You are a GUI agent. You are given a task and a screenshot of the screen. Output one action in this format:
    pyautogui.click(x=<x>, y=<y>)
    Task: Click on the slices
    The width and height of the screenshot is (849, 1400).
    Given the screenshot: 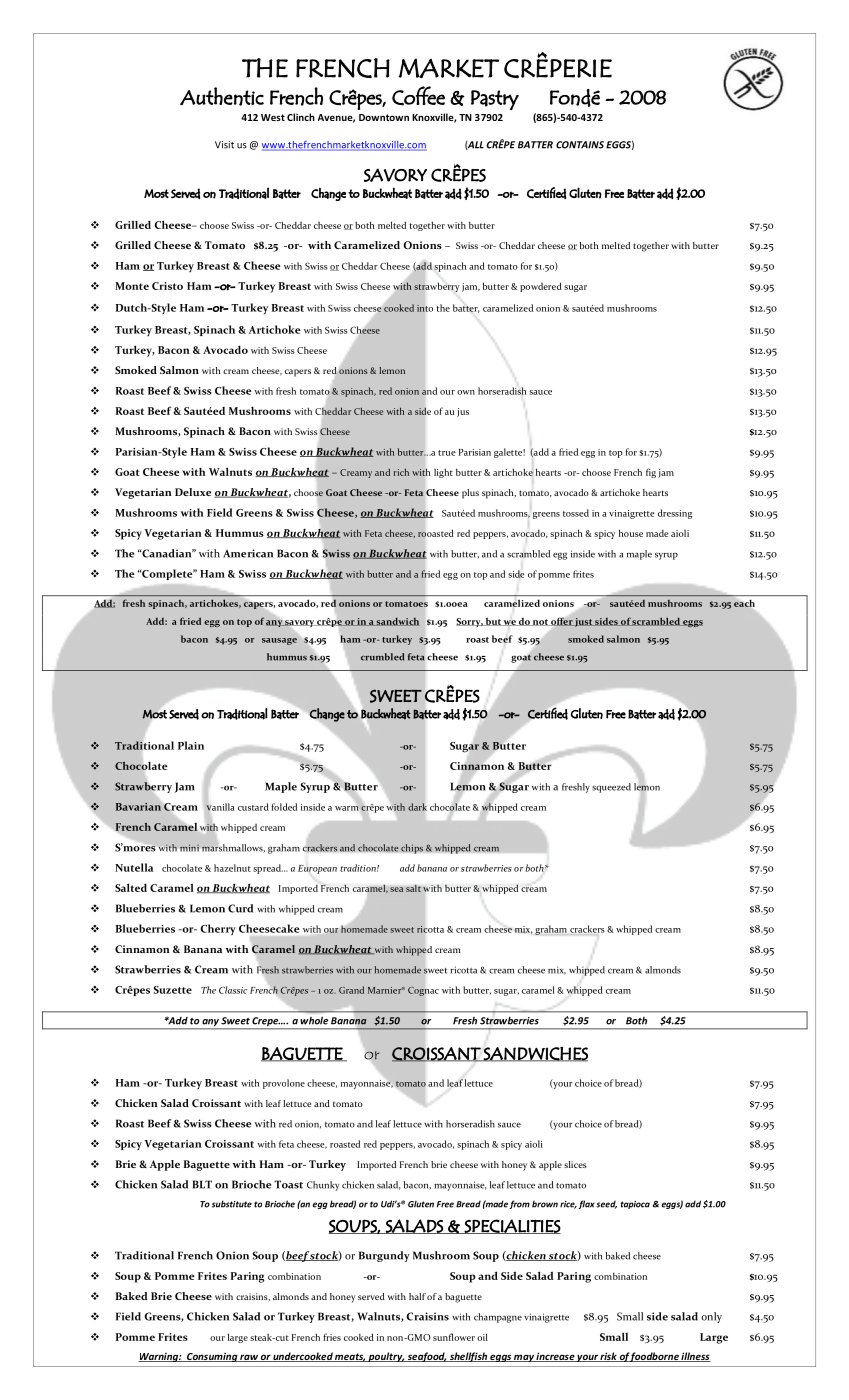 What is the action you would take?
    pyautogui.click(x=575, y=1164)
